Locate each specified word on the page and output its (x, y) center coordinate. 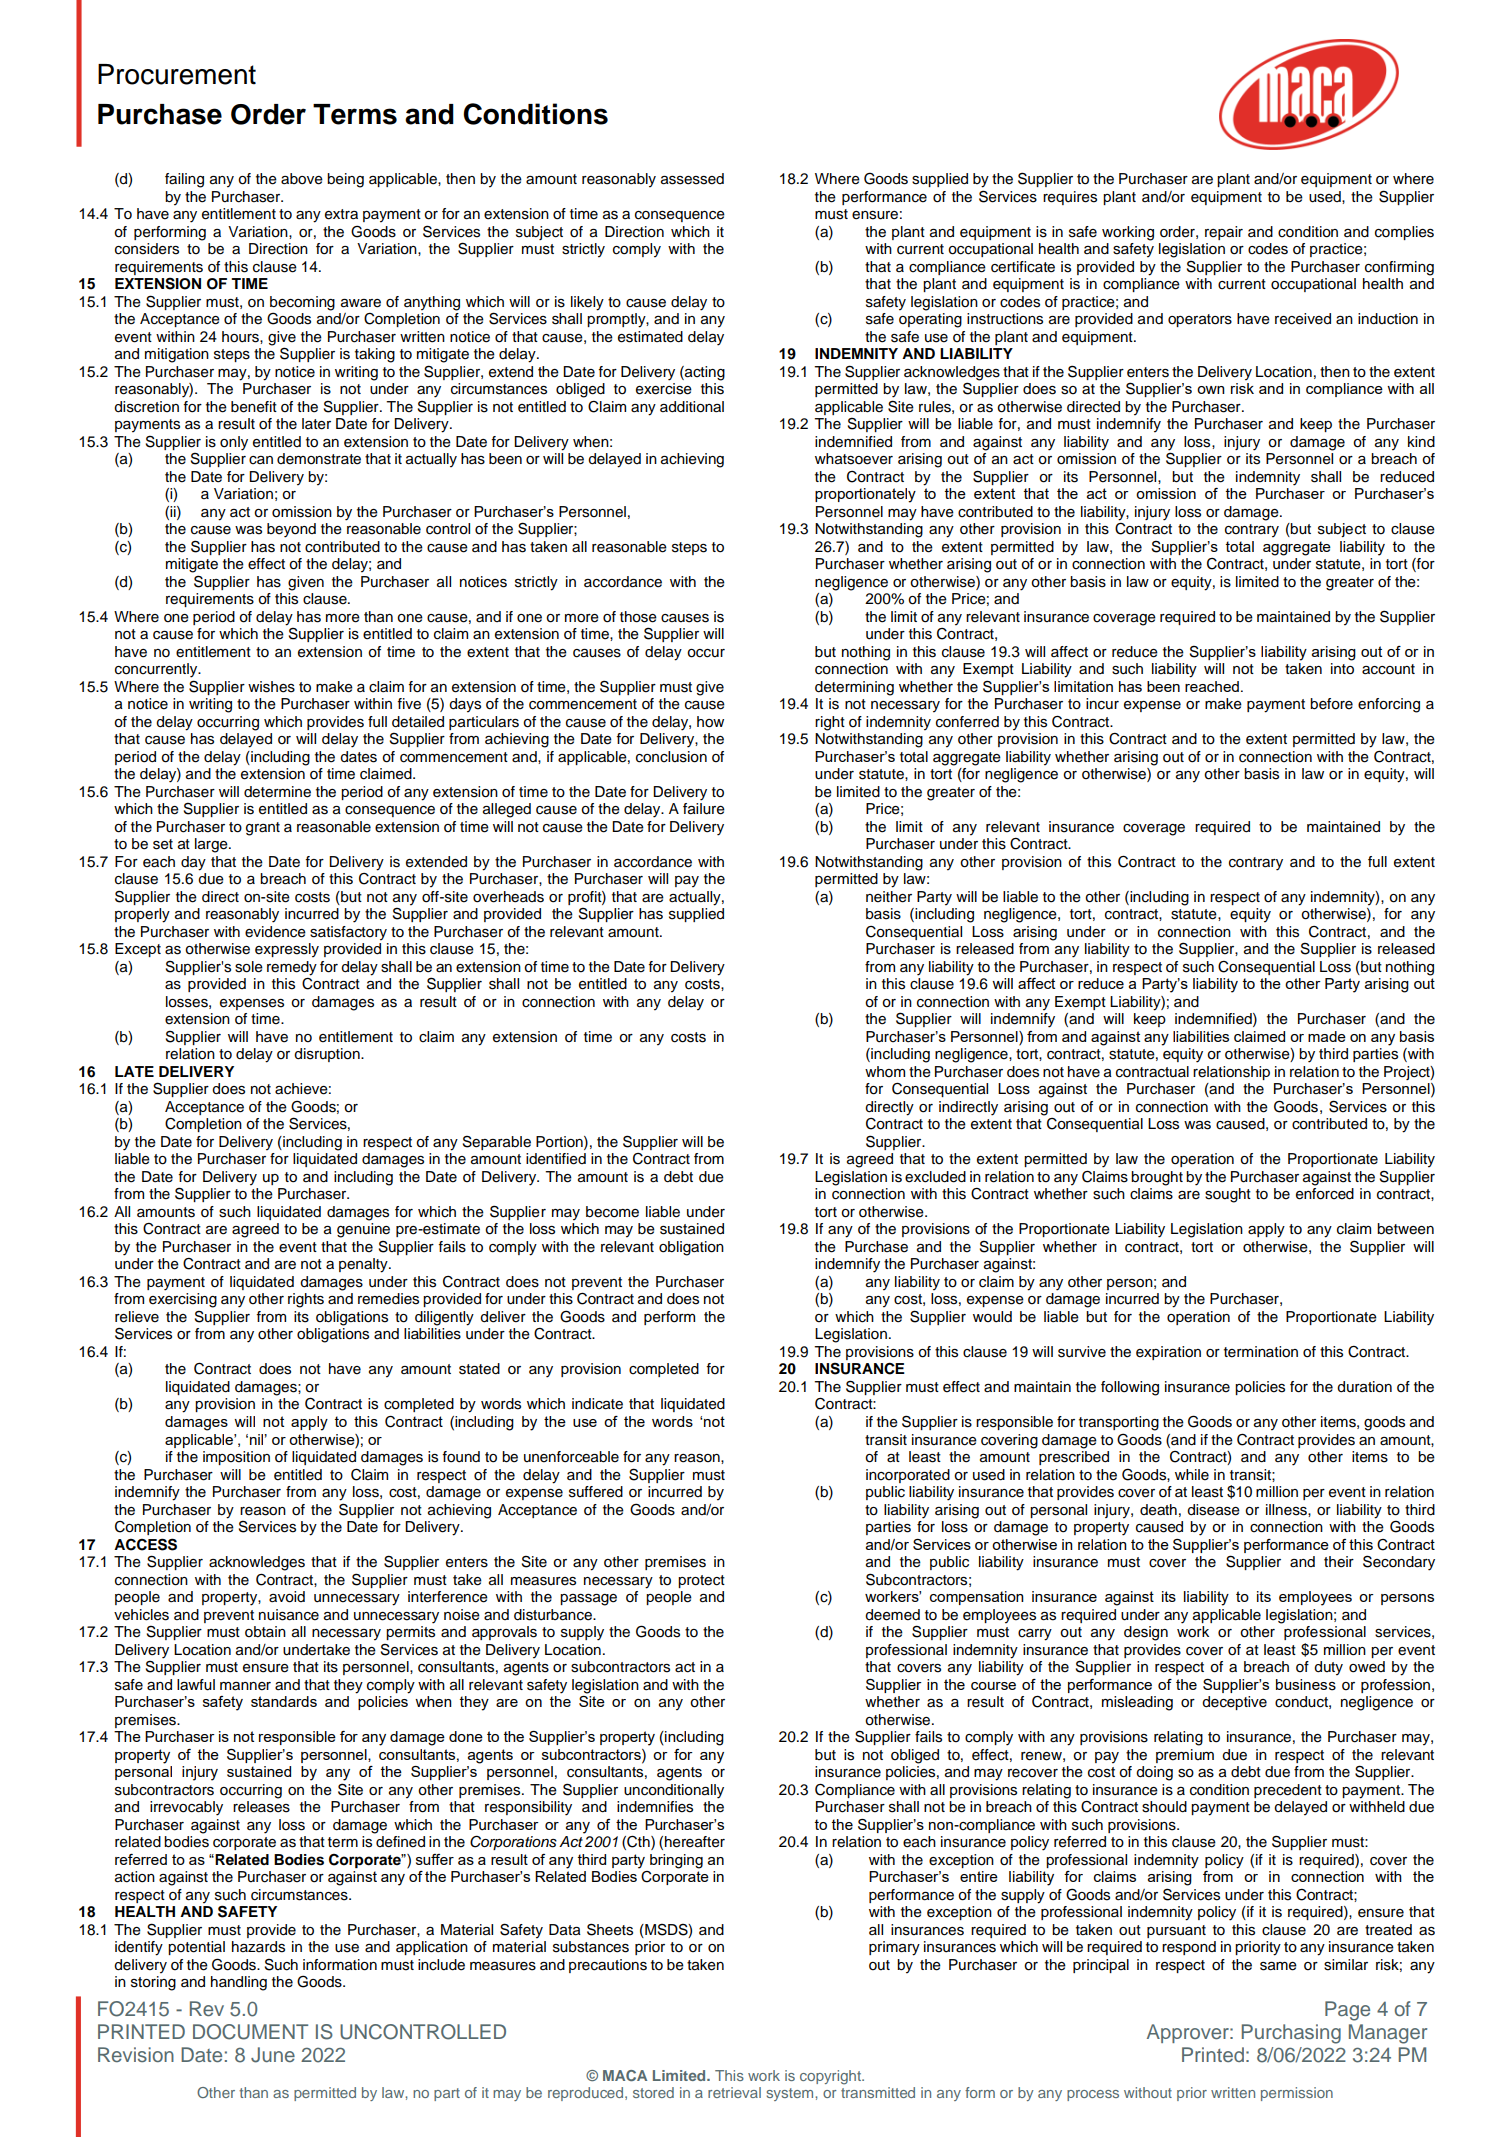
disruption (328, 1055)
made (1327, 1036)
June (273, 2055)
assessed (692, 179)
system (791, 2094)
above (302, 179)
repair (1224, 233)
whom (885, 1072)
